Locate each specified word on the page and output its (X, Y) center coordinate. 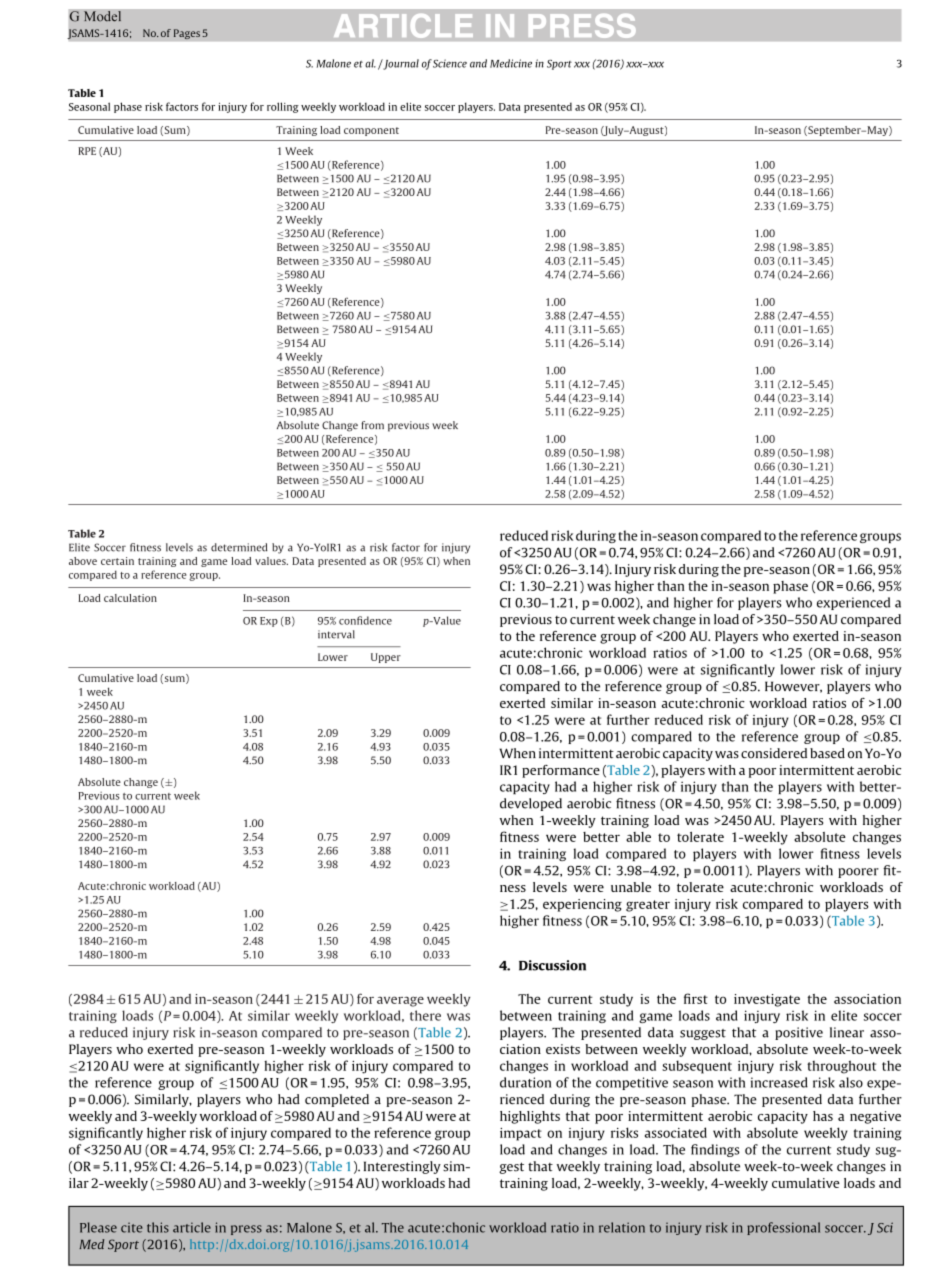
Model (102, 16)
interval (336, 634)
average (400, 1001)
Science (450, 63)
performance (561, 771)
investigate (767, 1000)
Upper (386, 658)
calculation (130, 598)
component (371, 131)
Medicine (511, 63)
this (158, 1227)
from (373, 425)
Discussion (552, 965)
